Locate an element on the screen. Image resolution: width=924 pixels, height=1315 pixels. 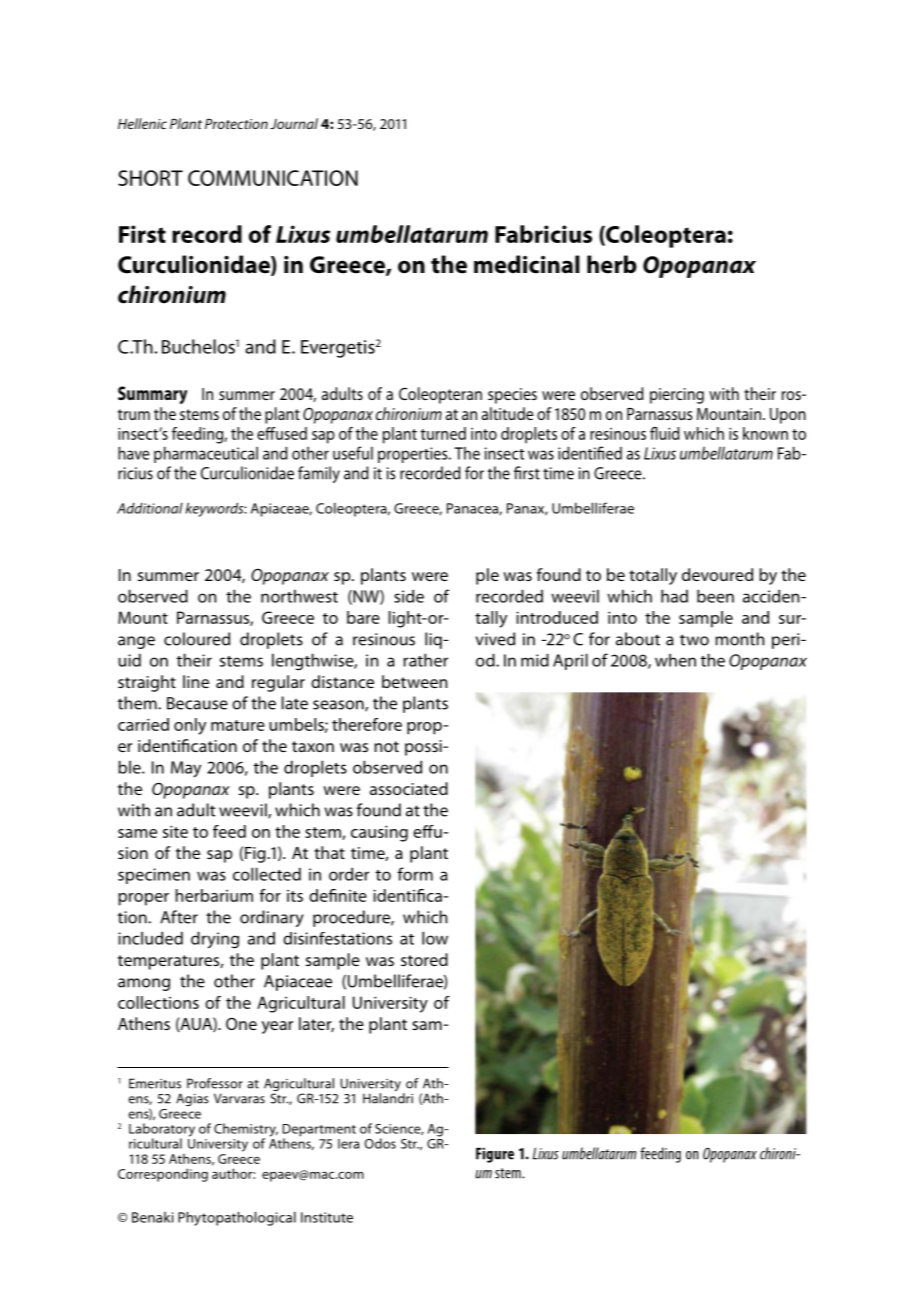
when is located at coordinates (675, 660).
